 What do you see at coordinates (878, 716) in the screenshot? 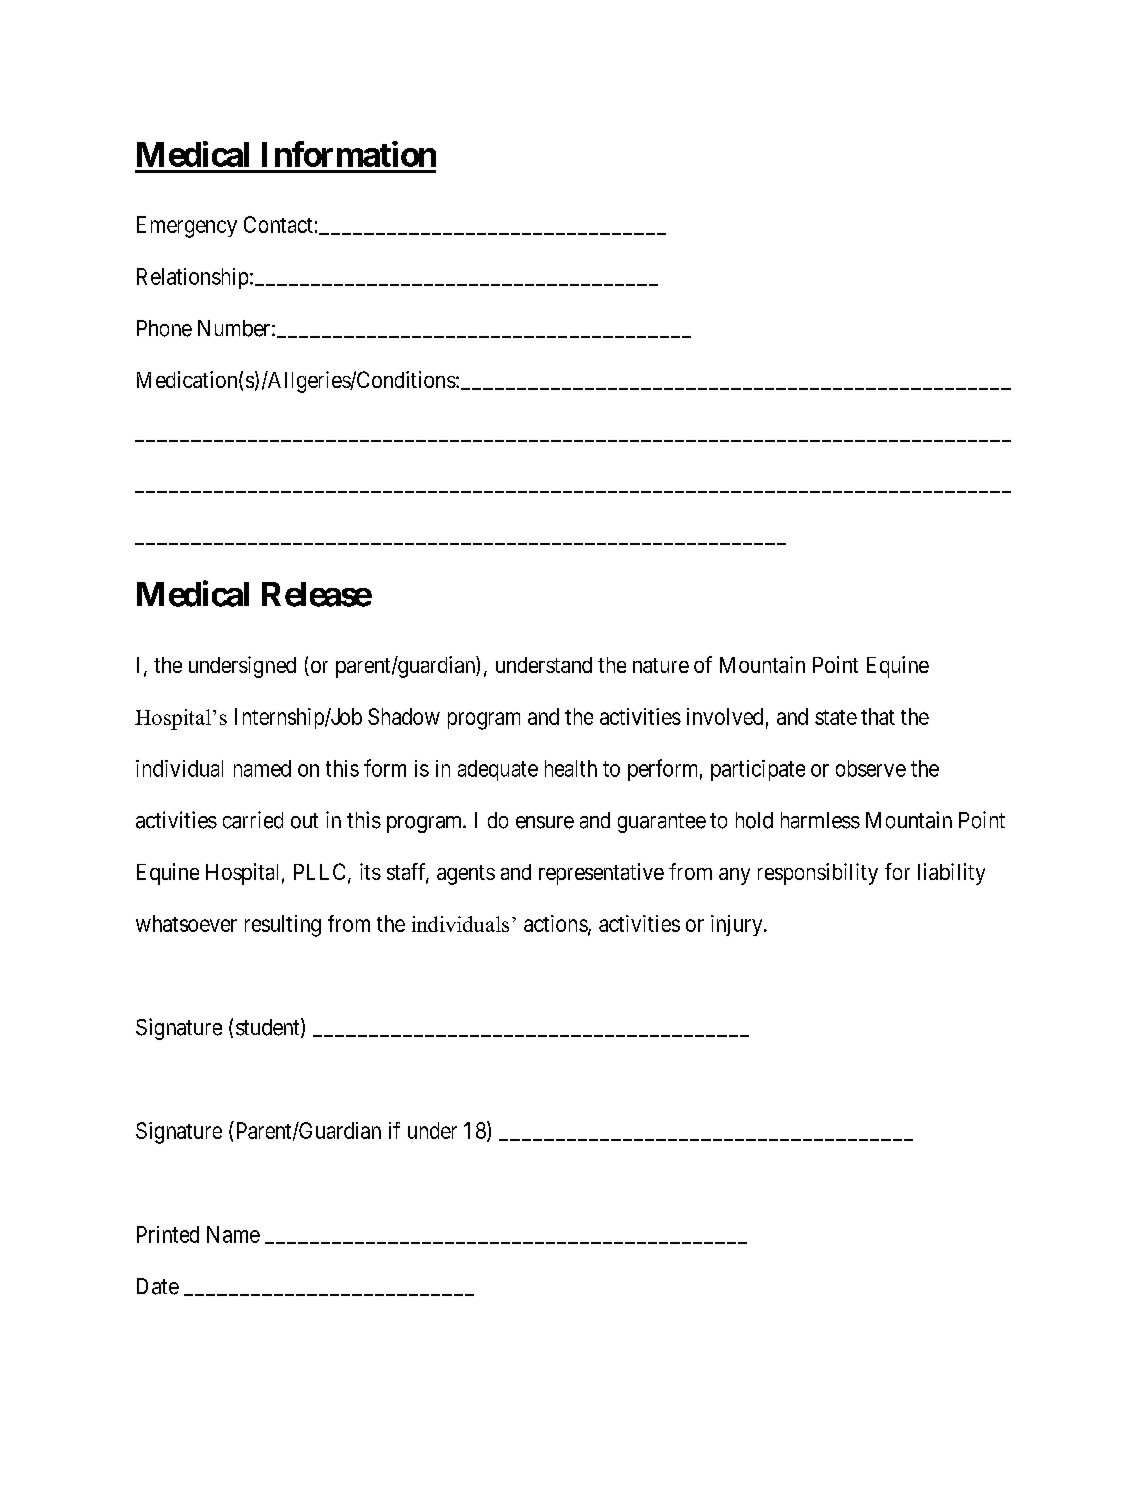
I see `that` at bounding box center [878, 716].
